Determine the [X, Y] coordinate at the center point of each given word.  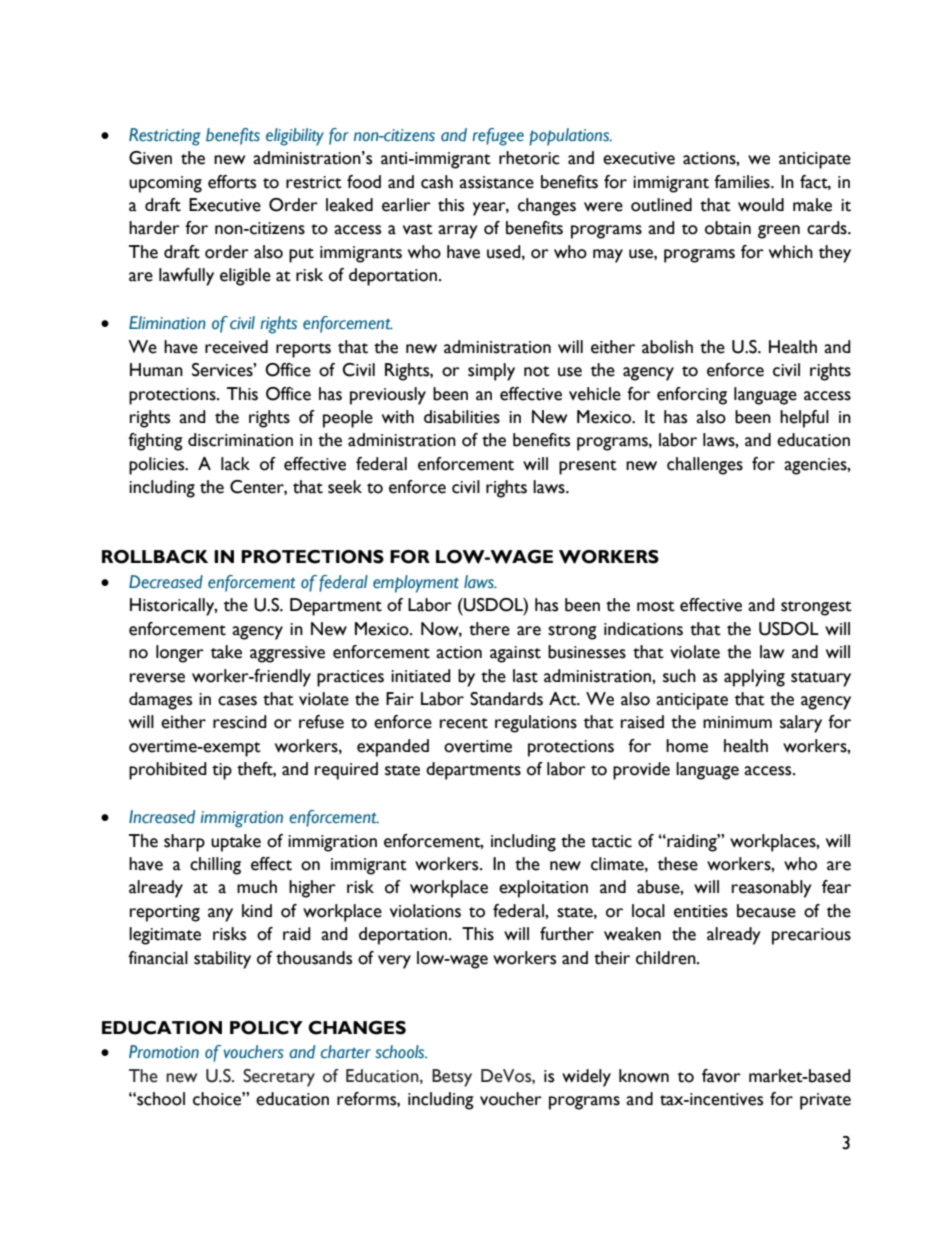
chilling [215, 866]
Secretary [279, 1078]
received [236, 347]
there [489, 629]
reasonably [772, 889]
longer [180, 654]
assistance [496, 182]
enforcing [692, 396]
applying [754, 678]
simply [491, 372]
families [743, 182]
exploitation [543, 889]
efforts [232, 182]
